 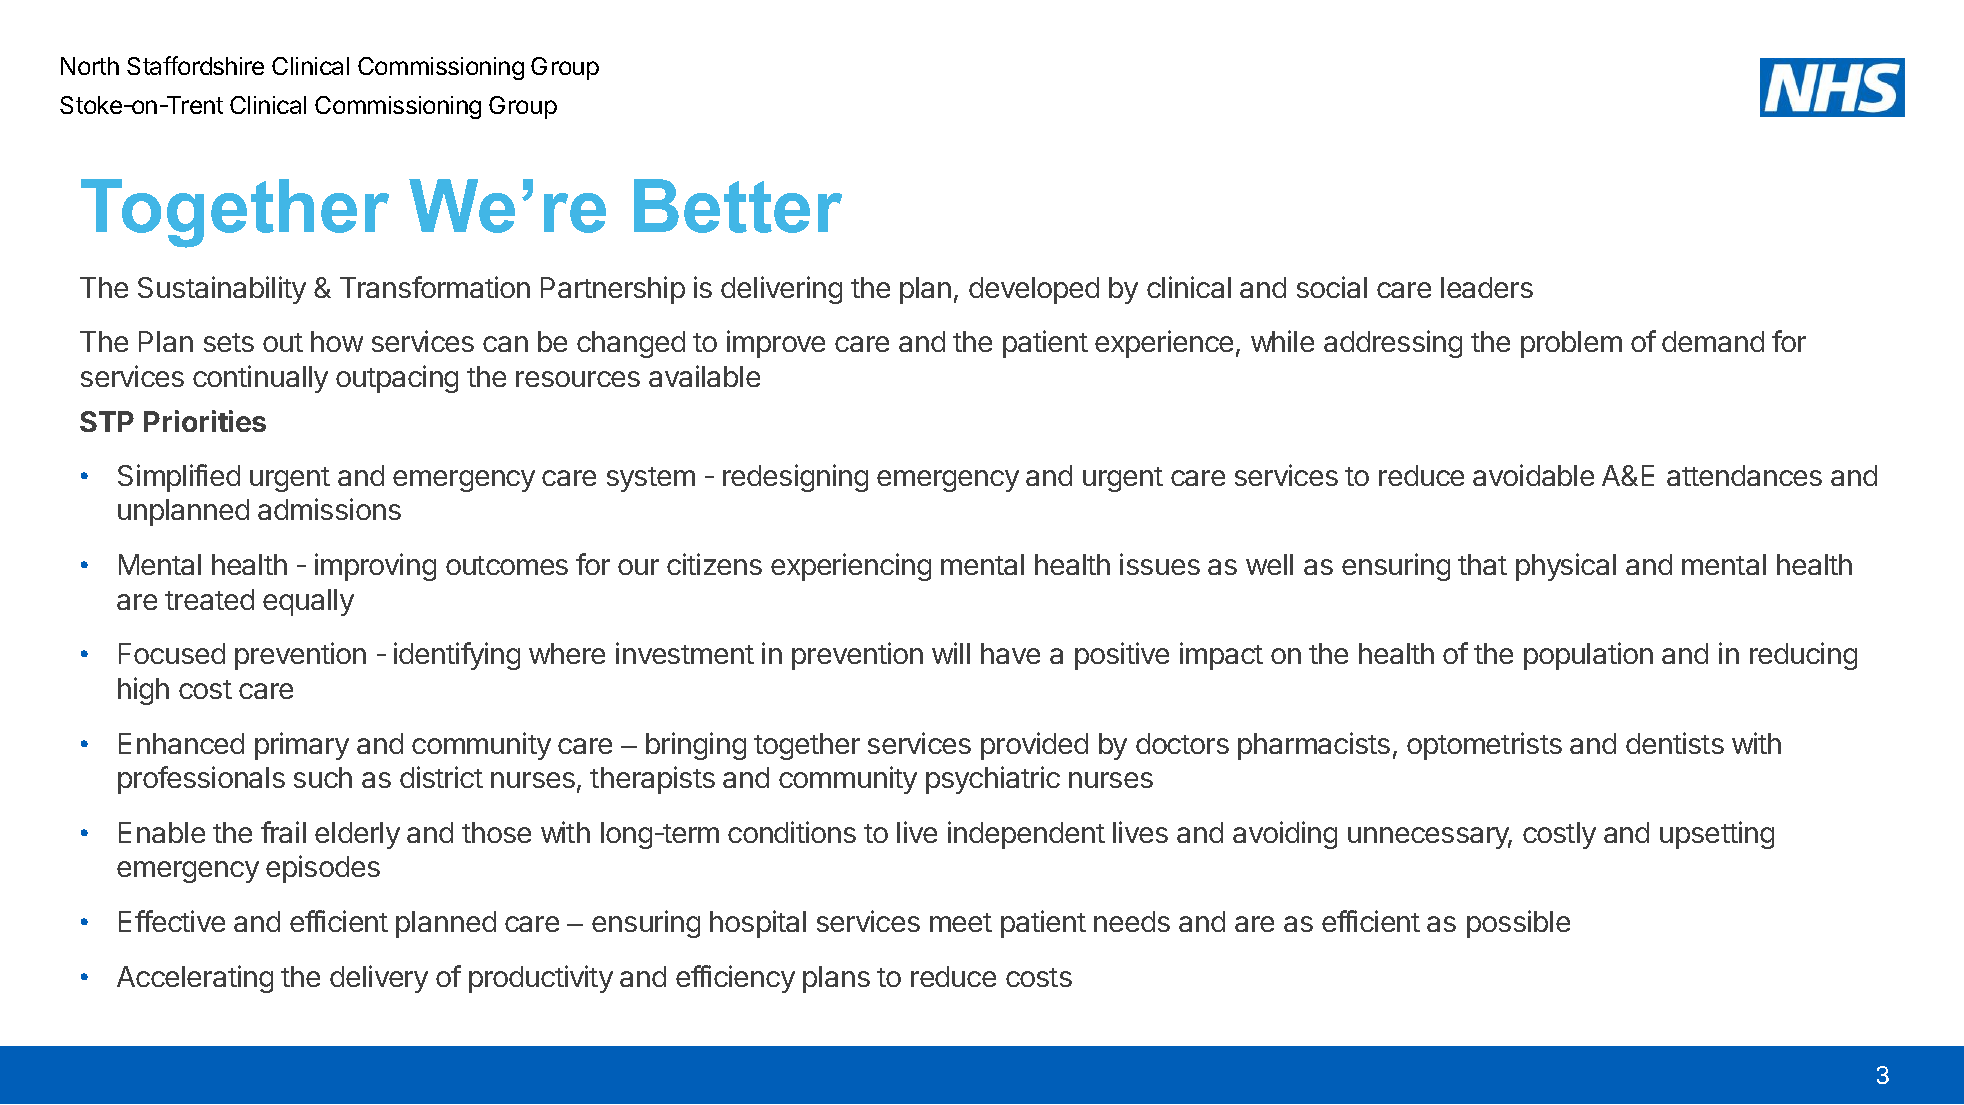 I want to click on possible, so click(x=1518, y=924).
